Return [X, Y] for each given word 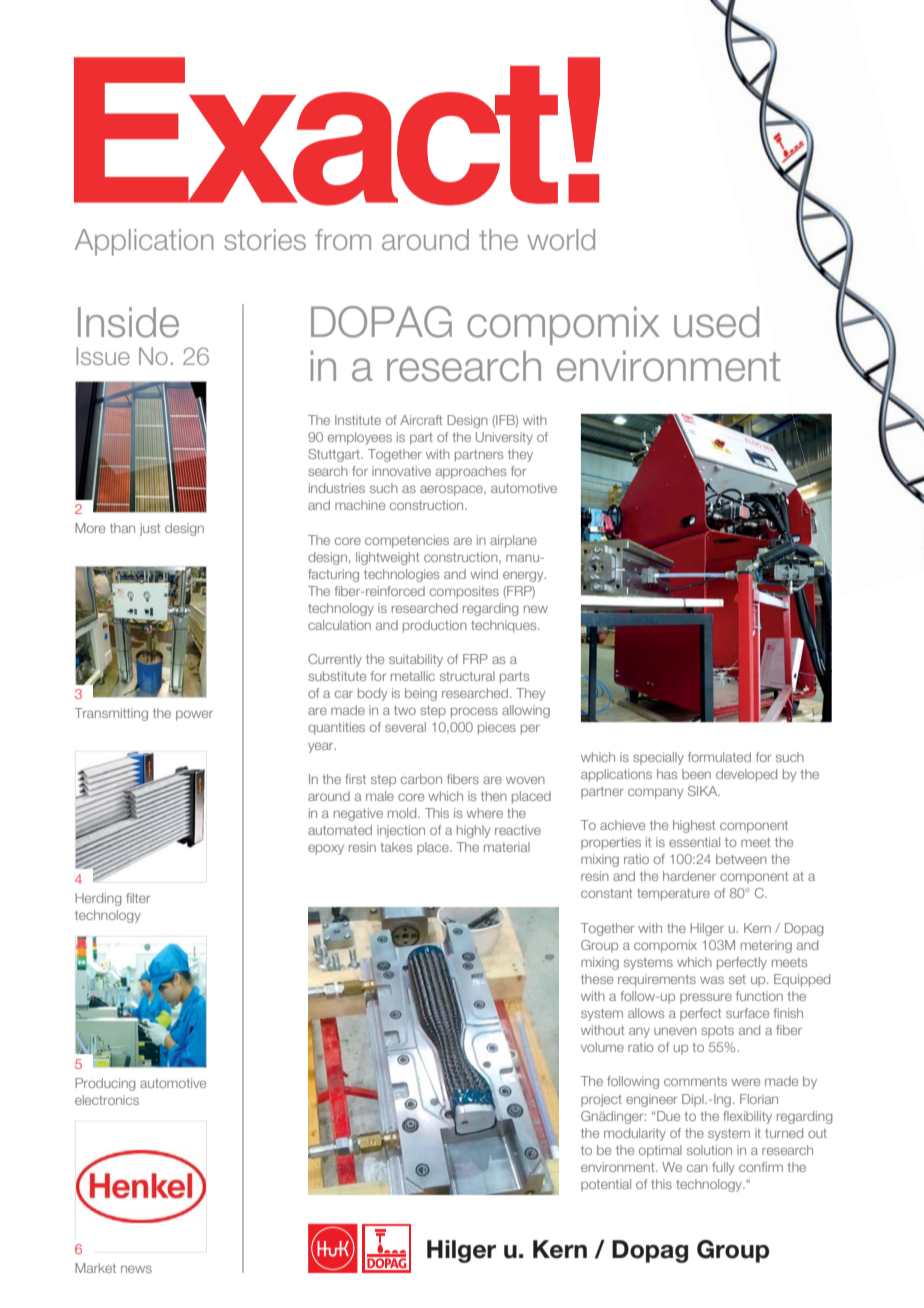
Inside [128, 322]
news [136, 1269]
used [716, 322]
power [194, 715]
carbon [421, 779]
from [343, 239]
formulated [719, 757]
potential [606, 1185]
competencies [407, 541]
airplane [513, 541]
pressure [706, 998]
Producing [105, 1084]
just [150, 529]
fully [723, 1168]
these [597, 979]
